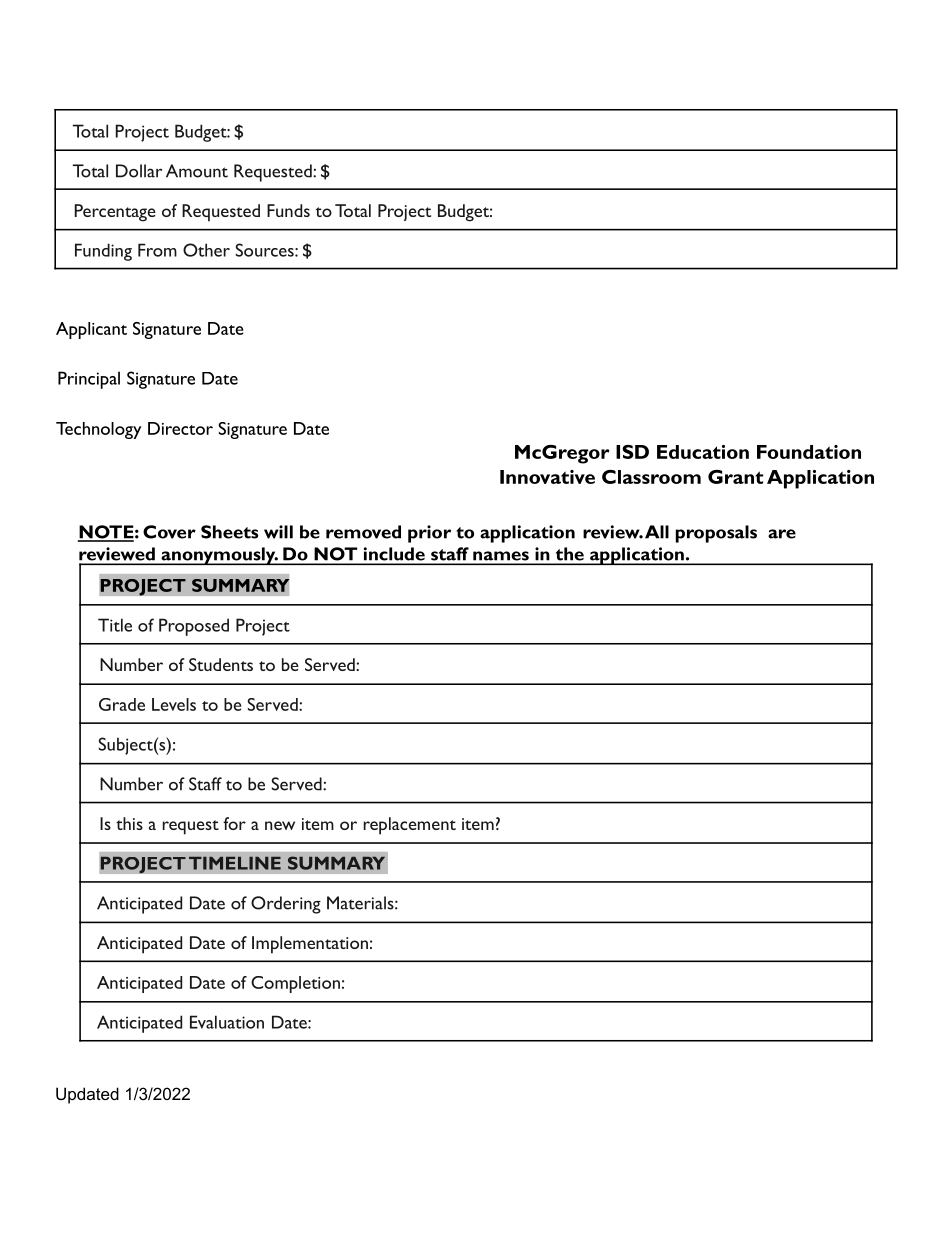 Image resolution: width=952 pixels, height=1233 pixels. I want to click on Completion, so click(295, 984).
